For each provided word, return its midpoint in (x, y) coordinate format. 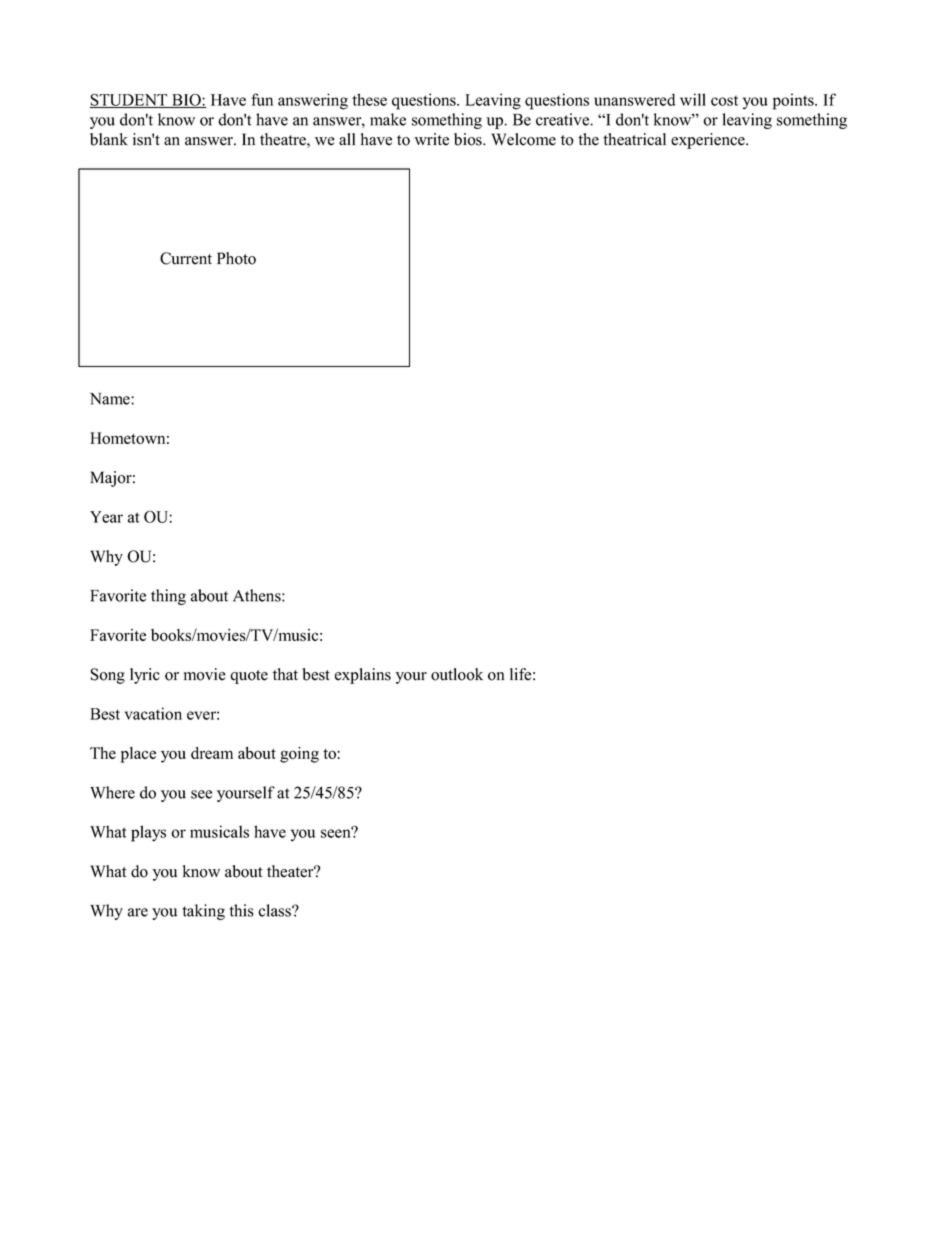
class (275, 910)
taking (204, 912)
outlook (457, 674)
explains (363, 676)
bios (469, 139)
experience (709, 141)
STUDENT (129, 101)
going (299, 755)
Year (106, 517)
